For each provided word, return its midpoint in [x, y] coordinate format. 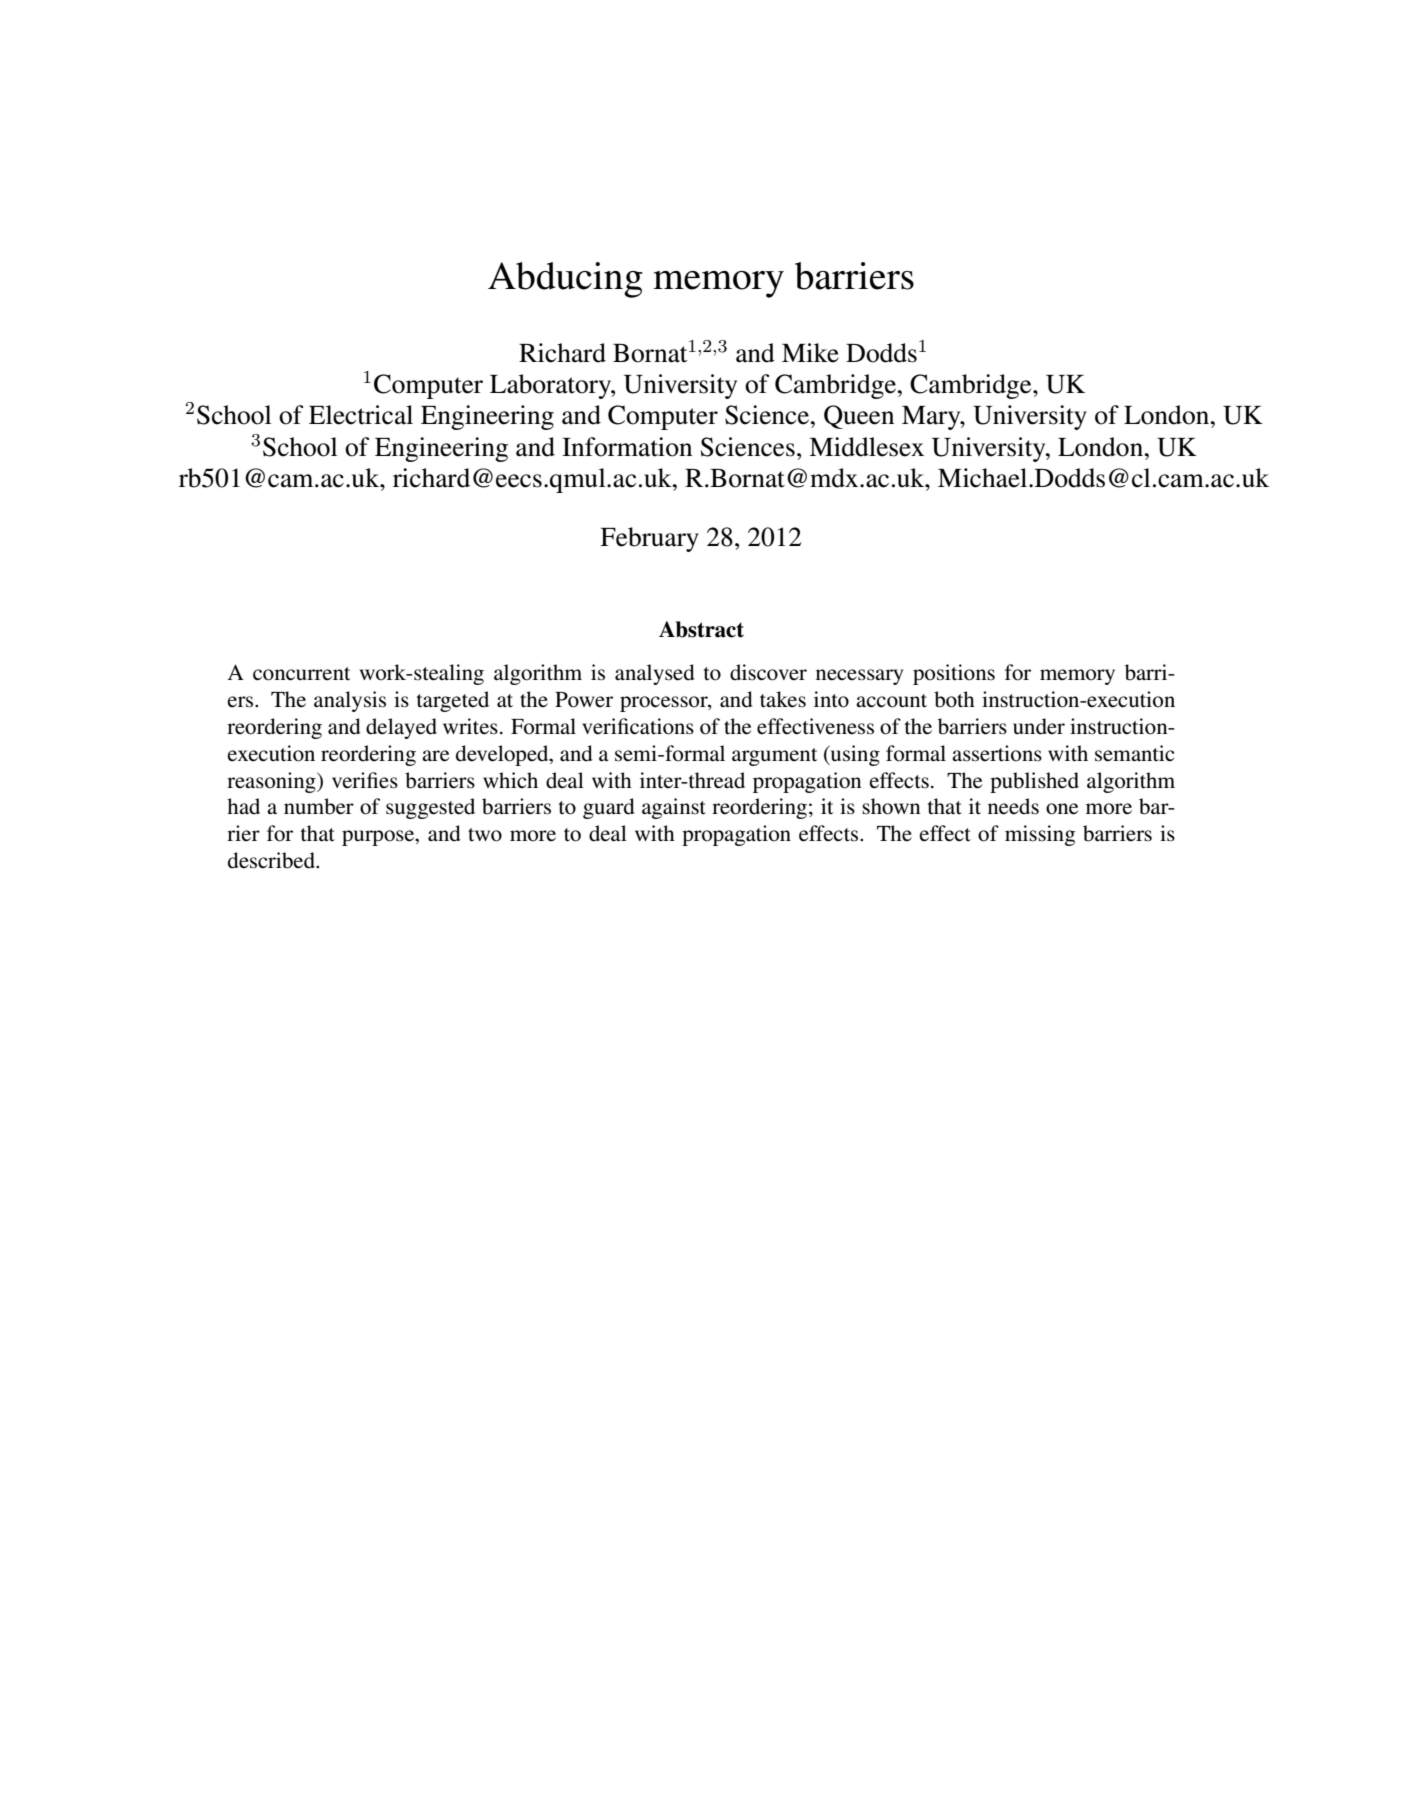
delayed [401, 728]
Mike [810, 353]
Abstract [701, 629]
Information [627, 447]
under [1039, 726]
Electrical [361, 415]
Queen [859, 417]
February [649, 539]
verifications [638, 726]
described [272, 860]
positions [954, 674]
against [674, 808]
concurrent [301, 674]
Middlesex [866, 447]
